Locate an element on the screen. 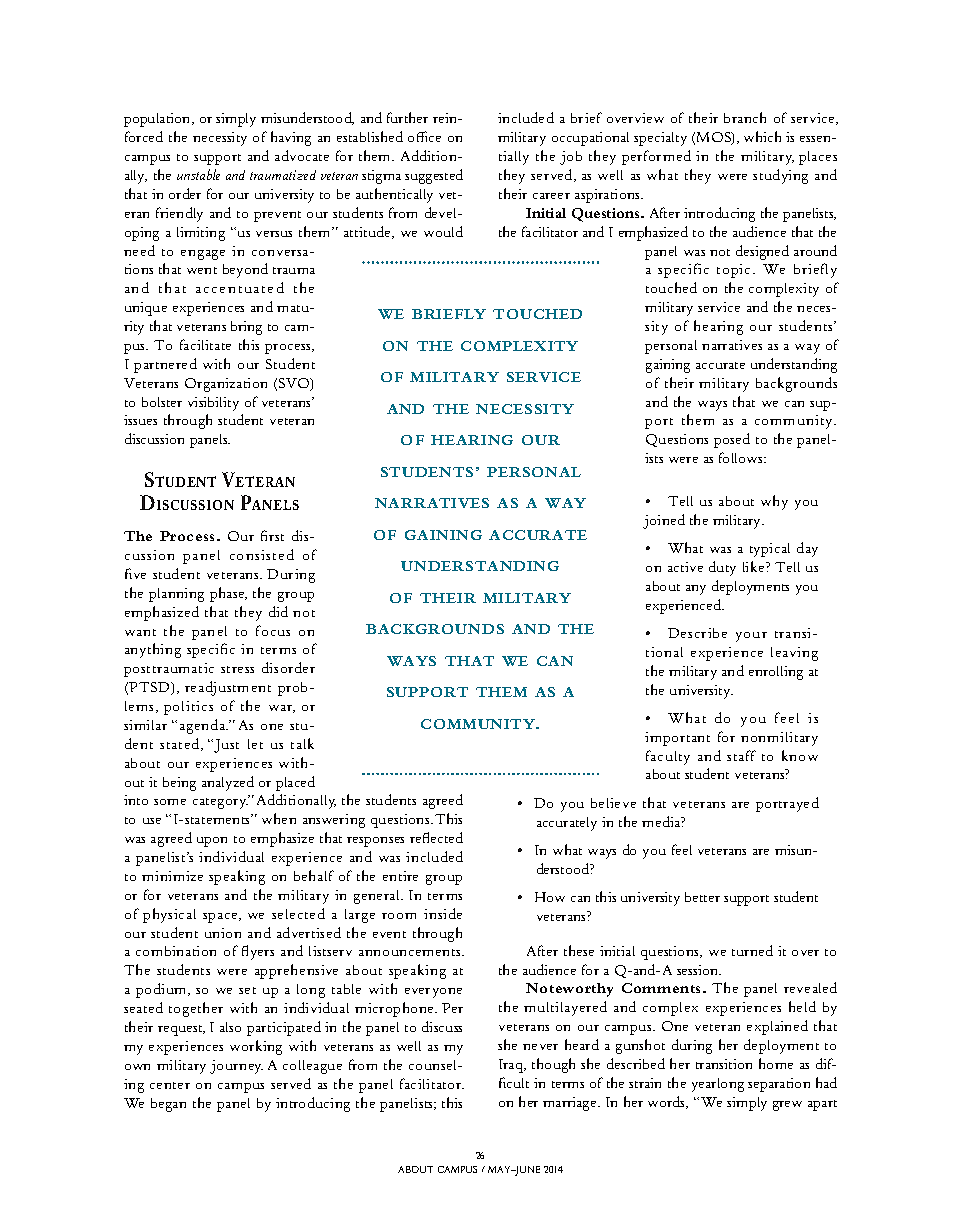  population is located at coordinates (158, 120).
